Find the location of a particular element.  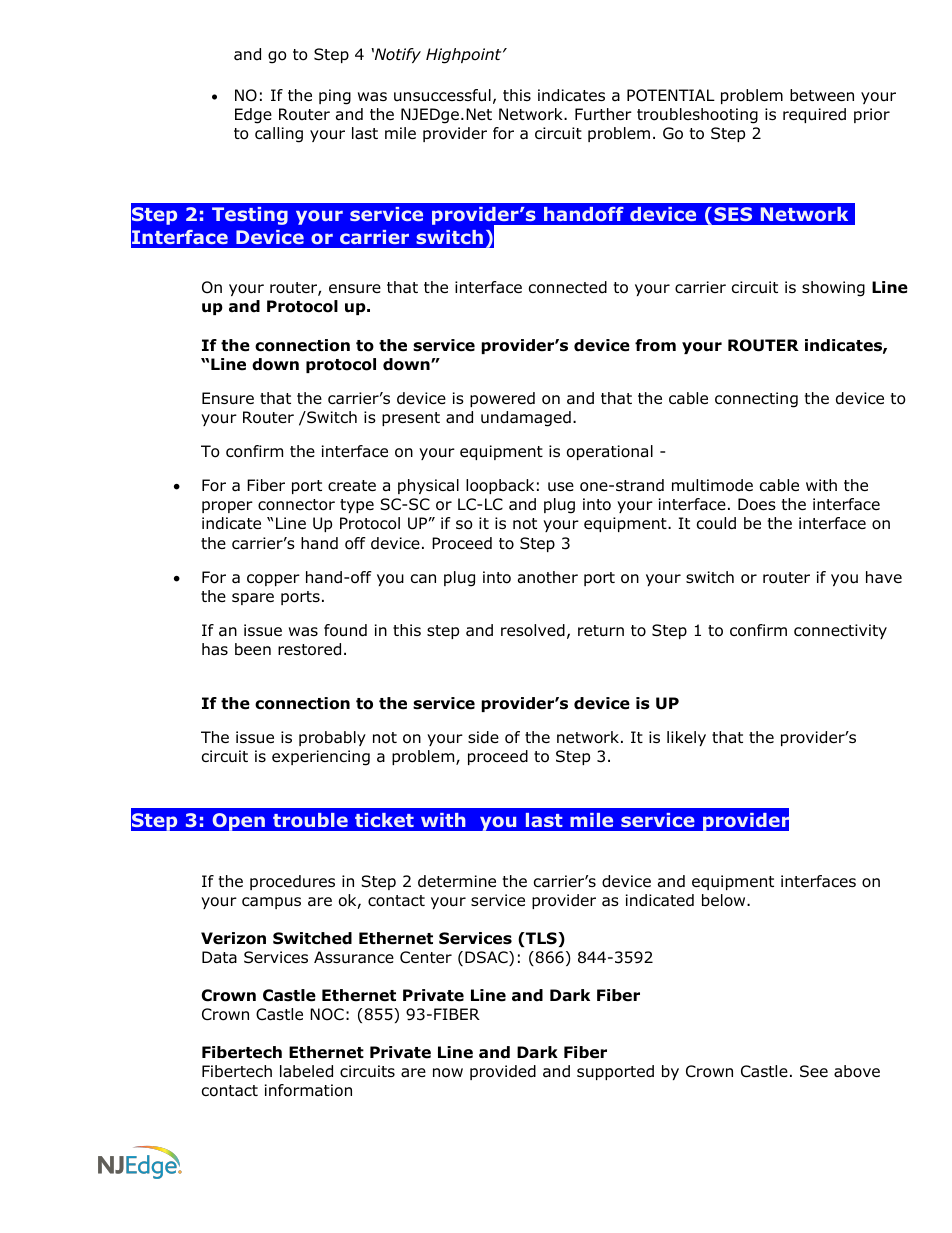

connecting is located at coordinates (756, 400).
